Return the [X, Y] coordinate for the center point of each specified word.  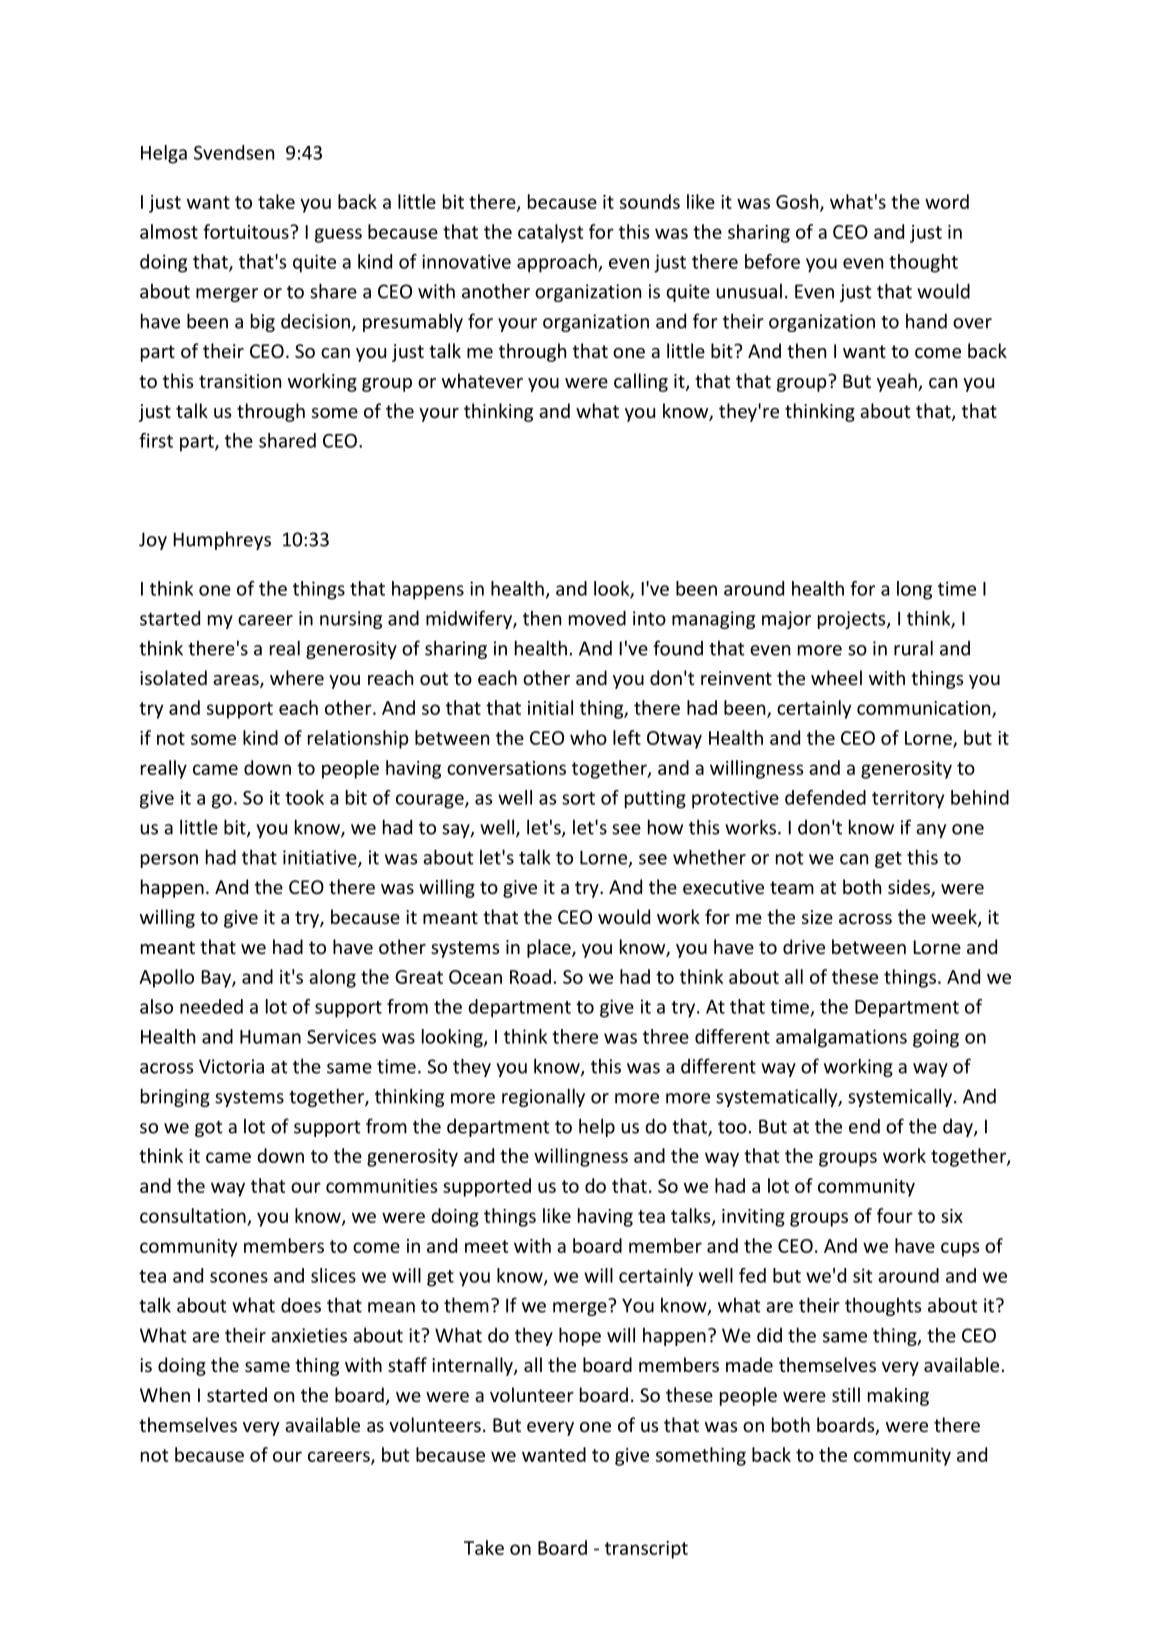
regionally [543, 1097]
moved [597, 618]
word [947, 201]
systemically [900, 1097]
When [165, 1394]
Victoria [231, 1066]
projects [853, 620]
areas [237, 681]
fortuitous [247, 231]
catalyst [551, 233]
